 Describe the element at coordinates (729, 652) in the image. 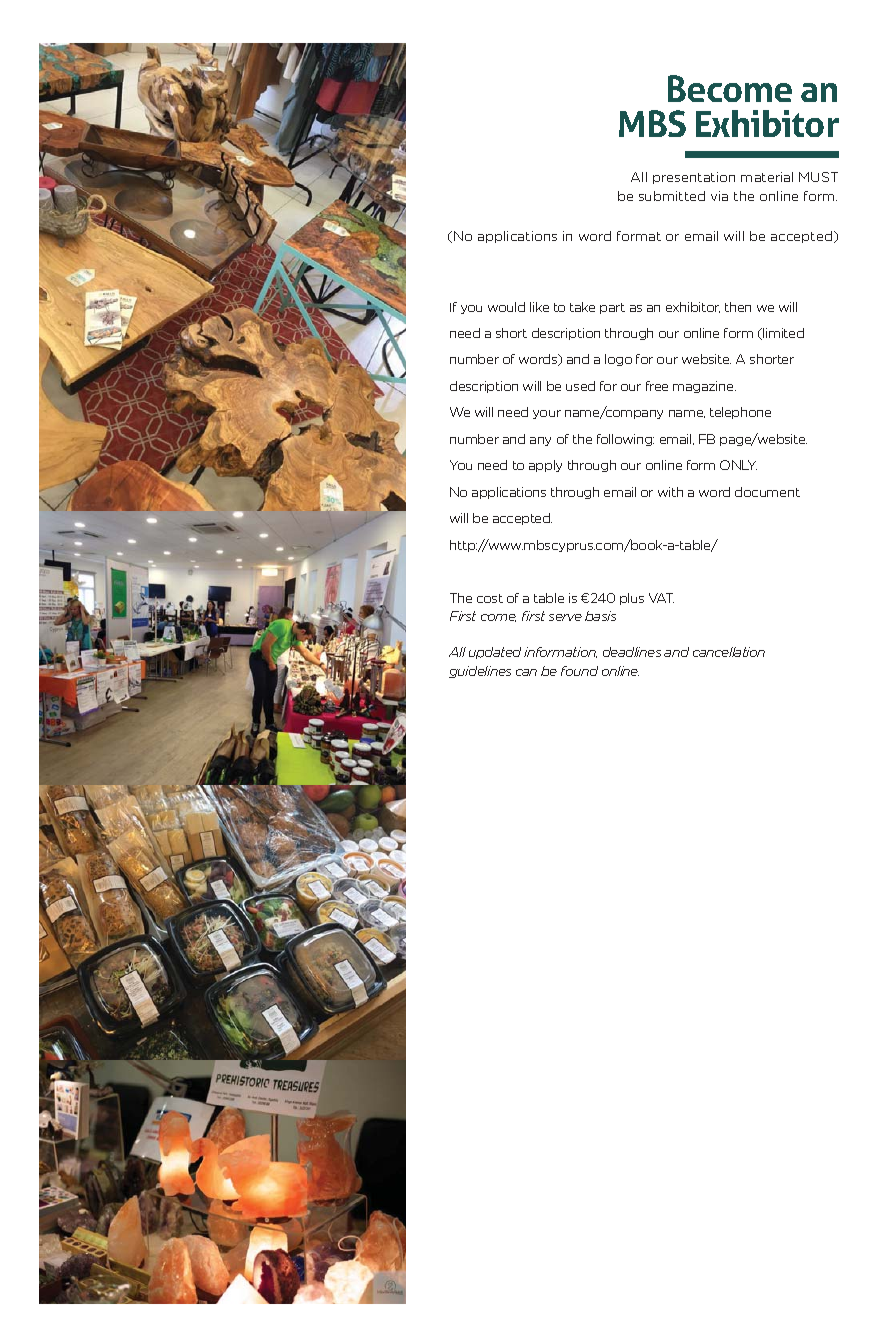

I see `cancellation` at that location.
